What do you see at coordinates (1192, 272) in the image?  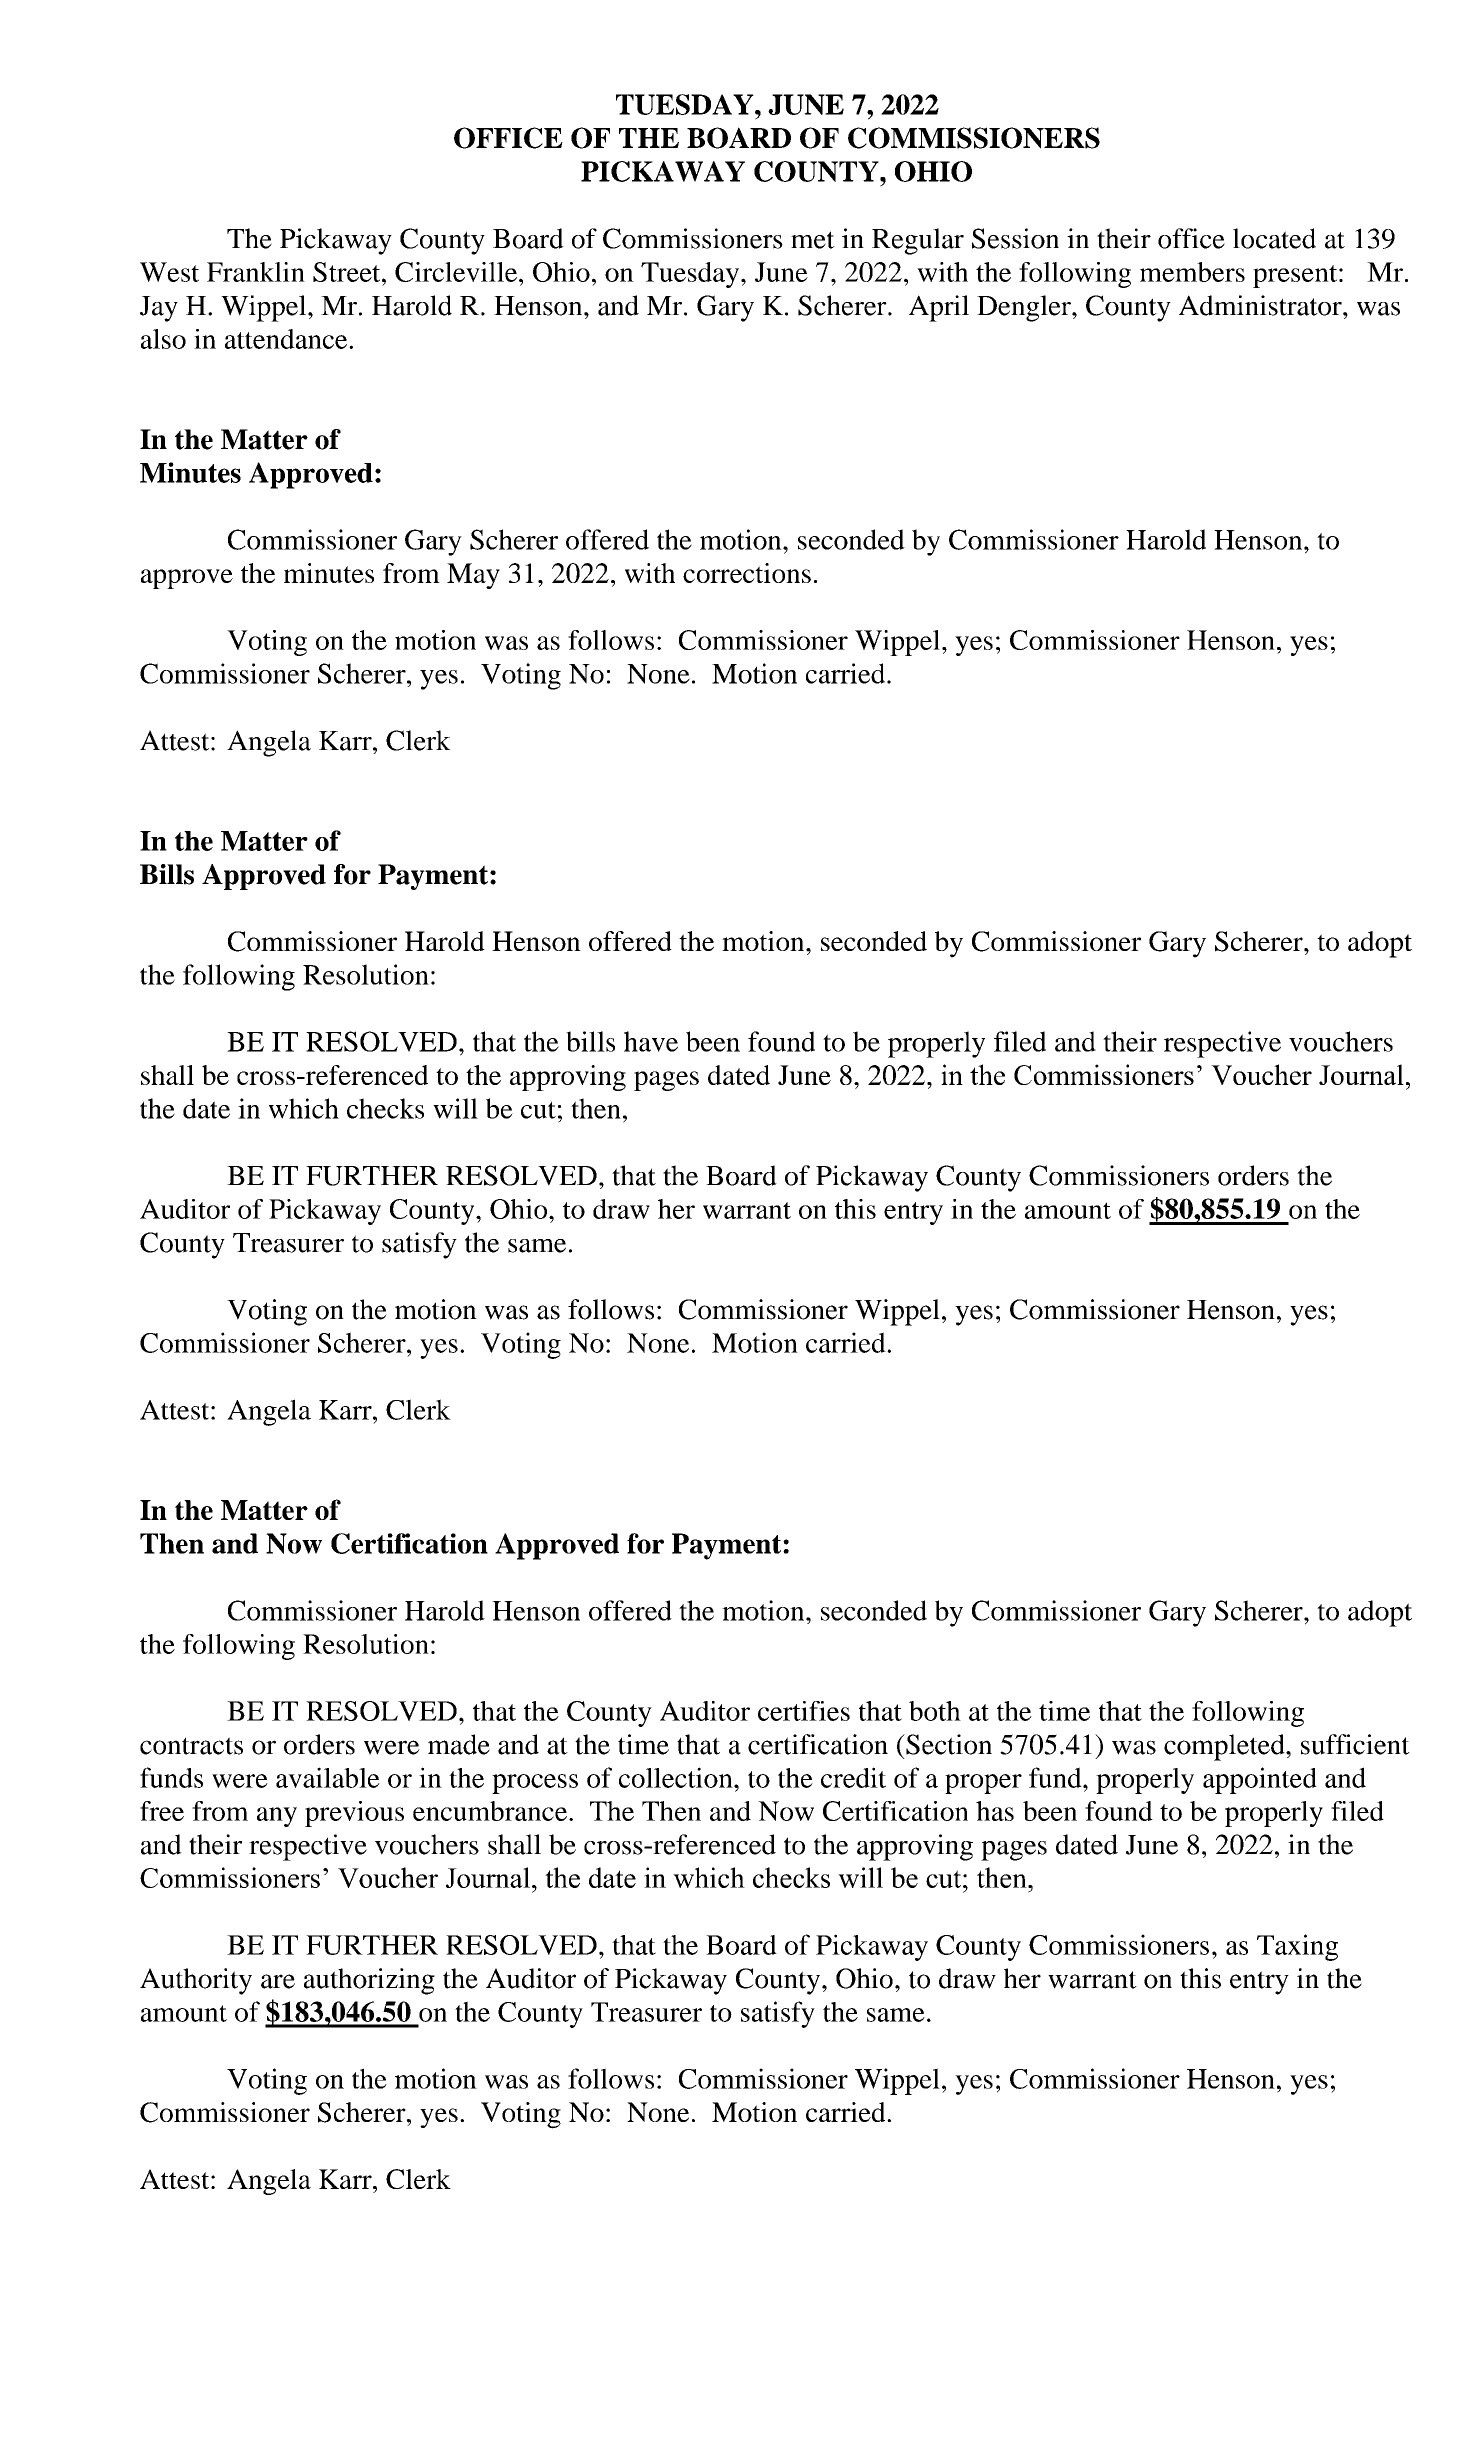 I see `members` at bounding box center [1192, 272].
